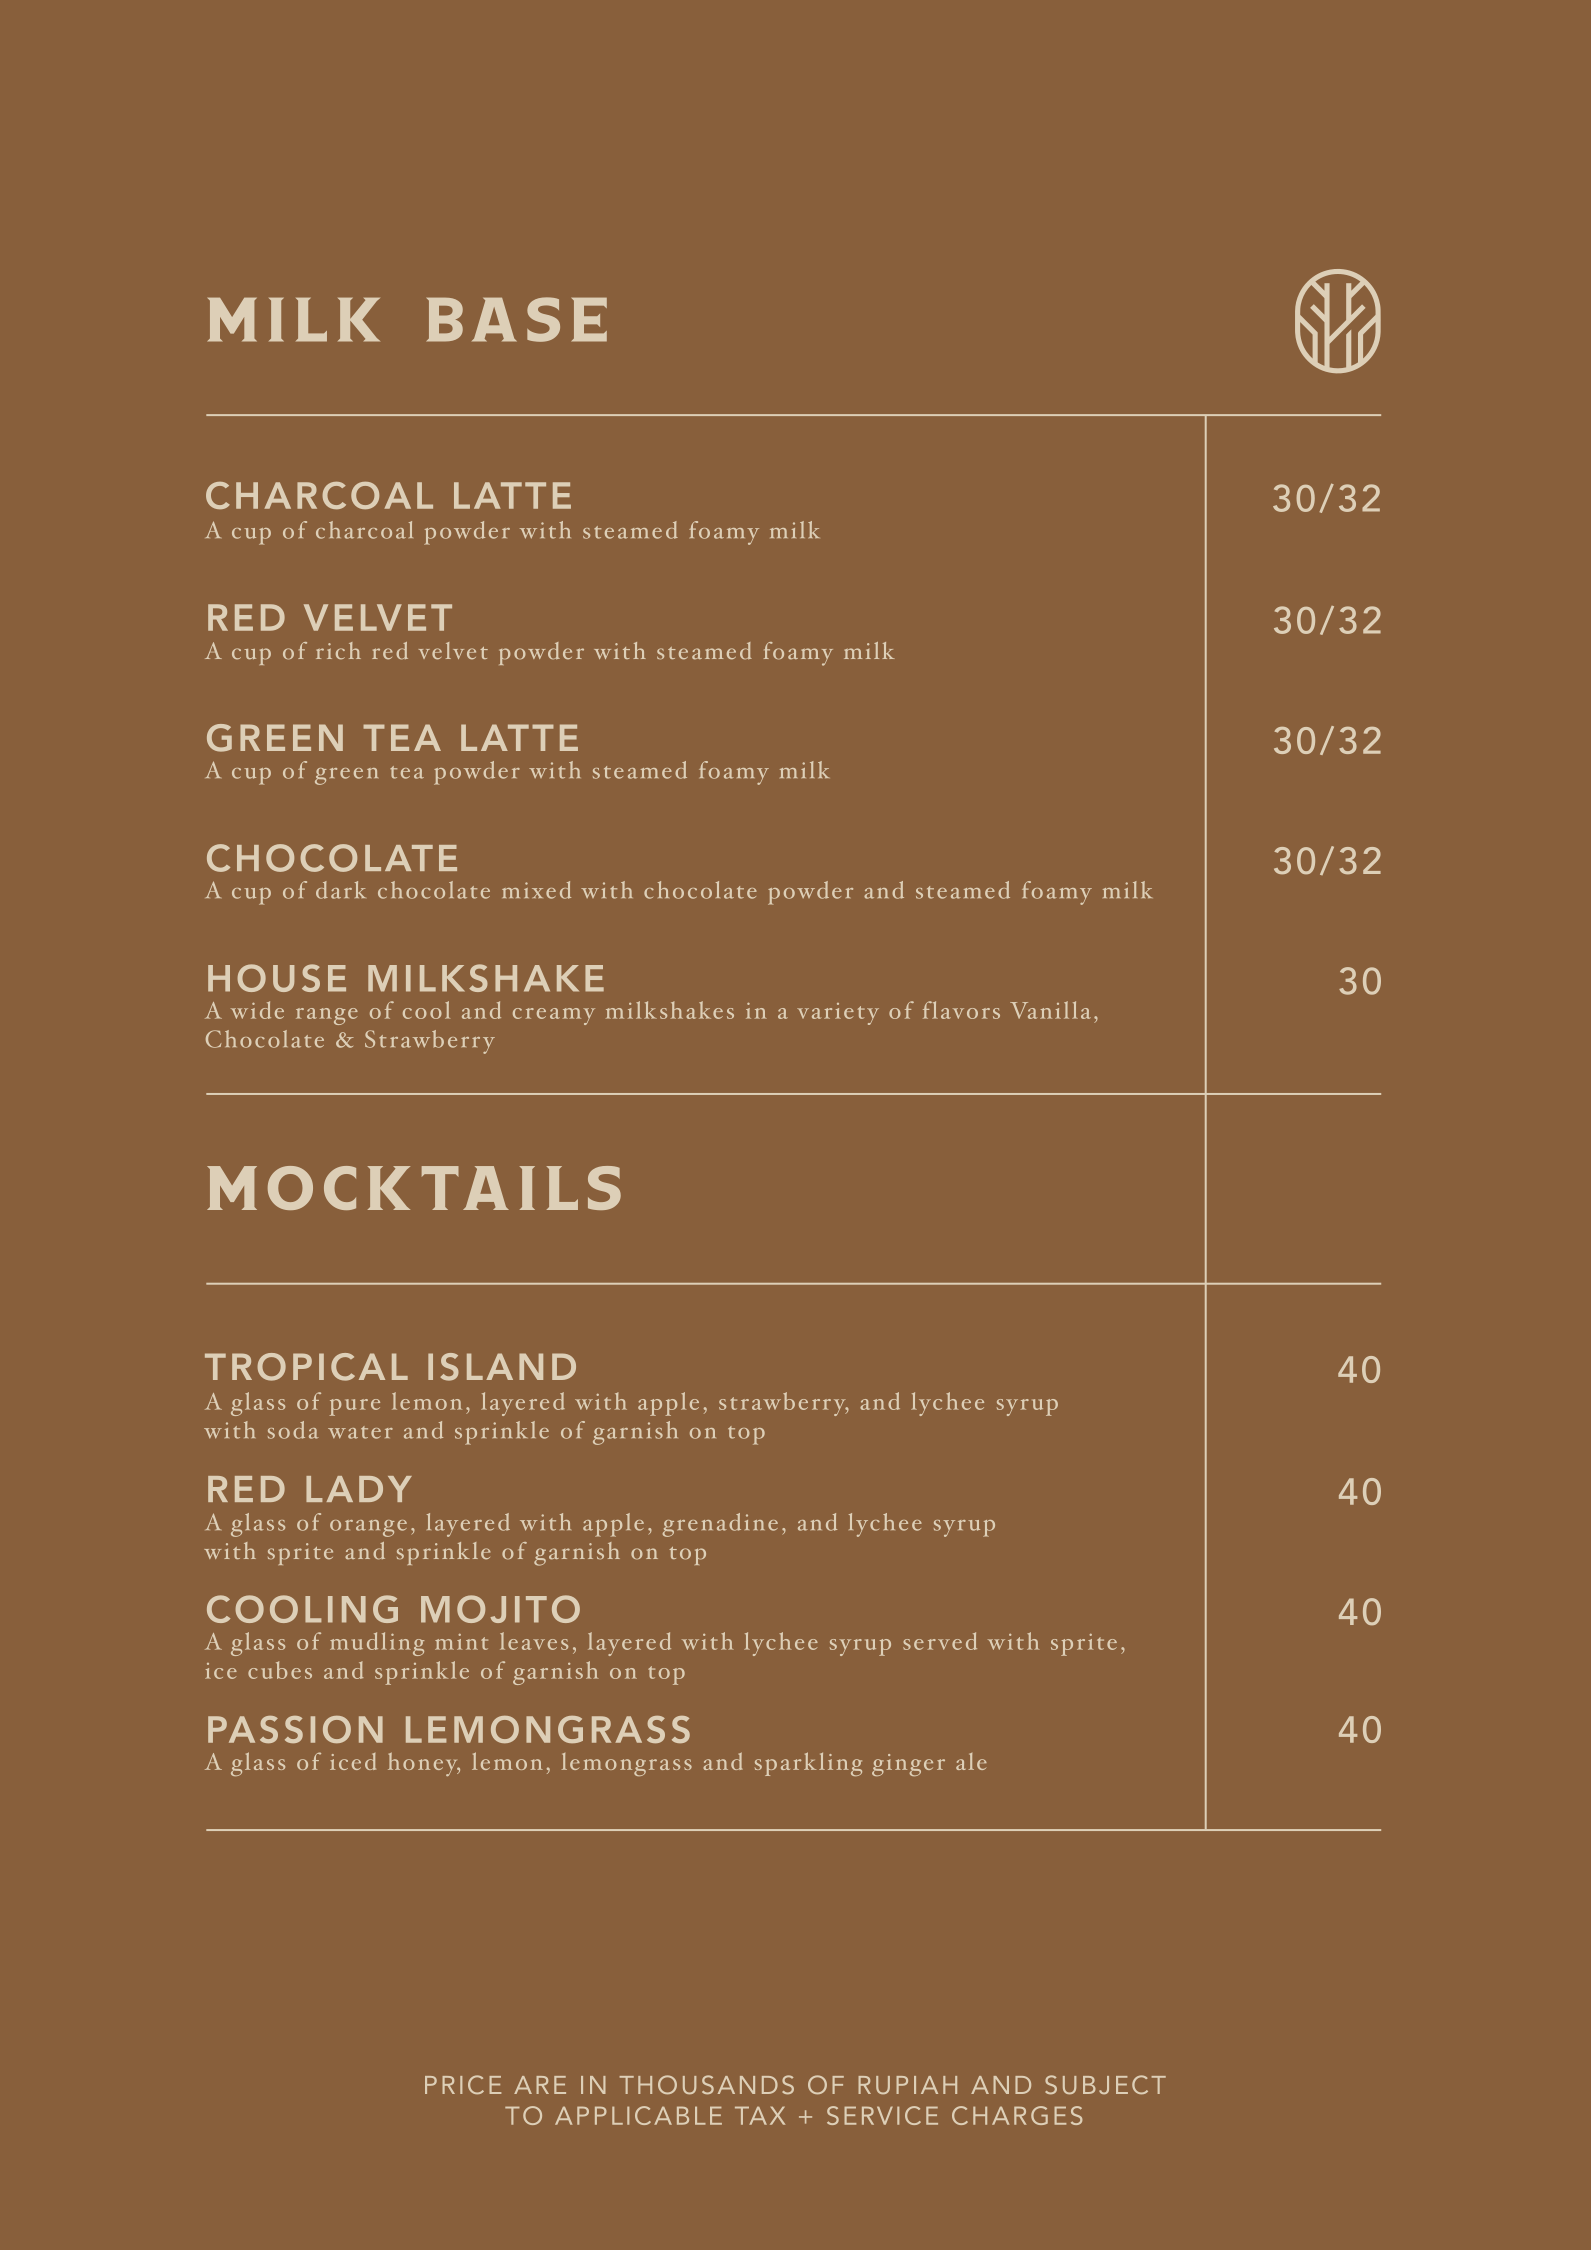  I want to click on rich, so click(338, 651).
